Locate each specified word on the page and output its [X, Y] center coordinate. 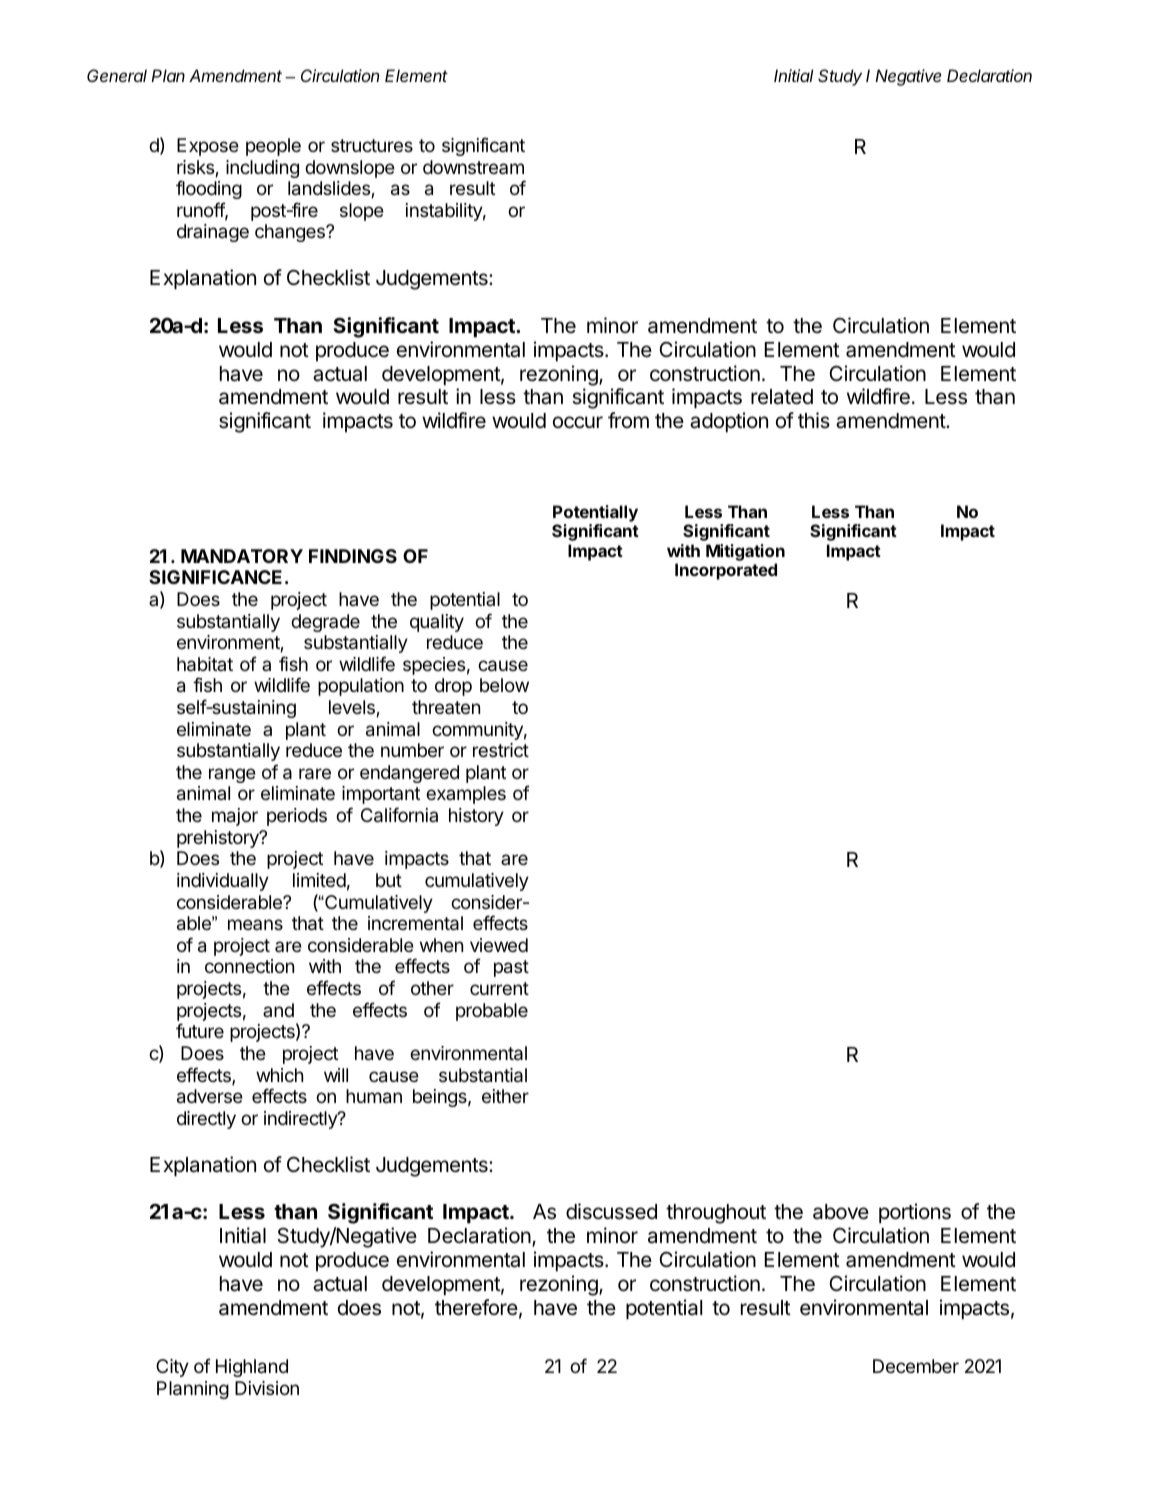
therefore [476, 1307]
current [499, 988]
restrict [501, 750]
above [841, 1212]
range [232, 775]
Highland [252, 1368]
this [814, 420]
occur [578, 422]
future [200, 1030]
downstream [473, 167]
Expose [208, 147]
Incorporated [726, 571]
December [916, 1366]
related [782, 397]
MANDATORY [242, 556]
